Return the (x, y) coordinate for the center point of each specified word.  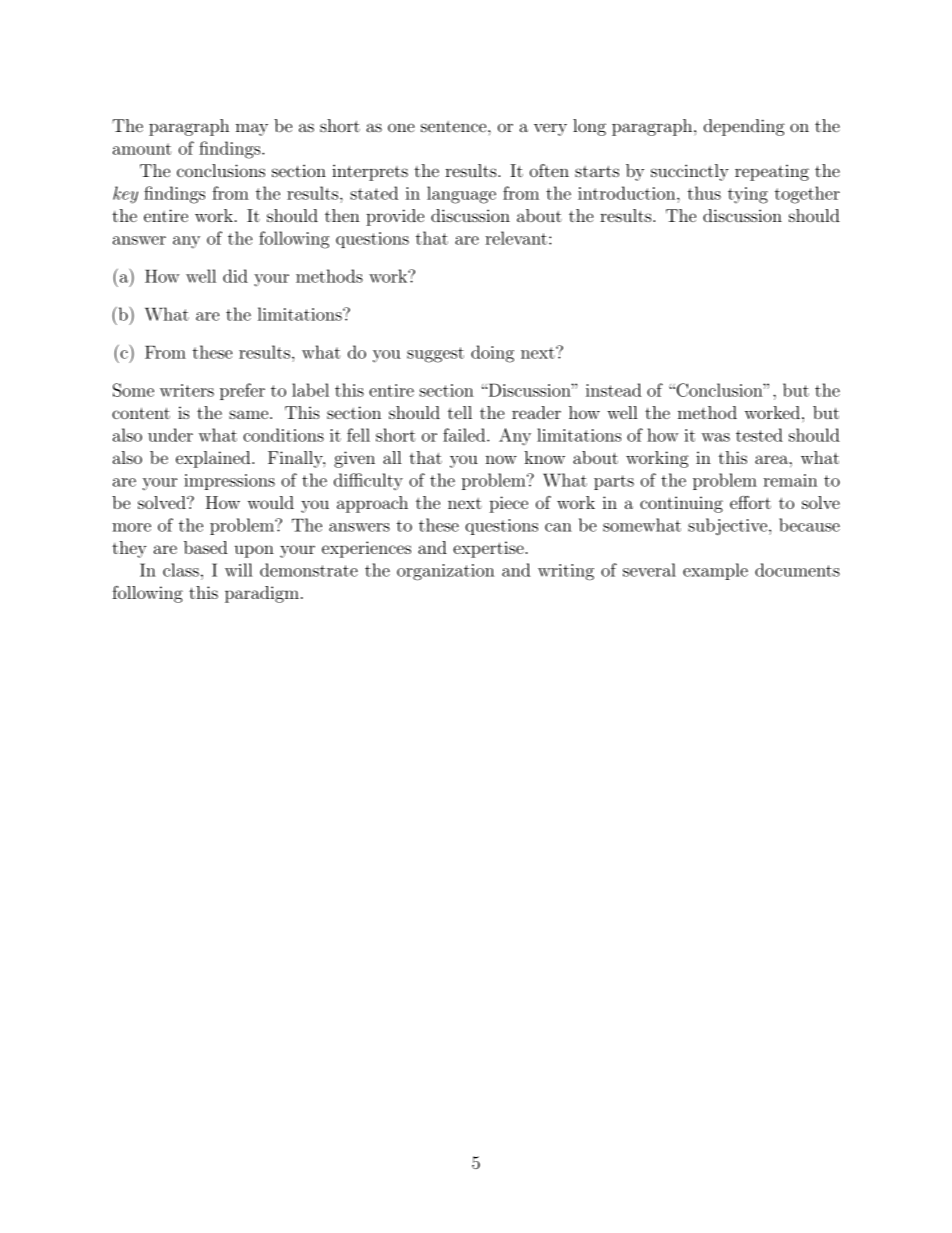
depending (744, 127)
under (170, 435)
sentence (455, 127)
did (235, 276)
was (716, 437)
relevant (516, 238)
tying (748, 195)
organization (445, 572)
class (181, 570)
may (252, 129)
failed (465, 435)
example (715, 571)
